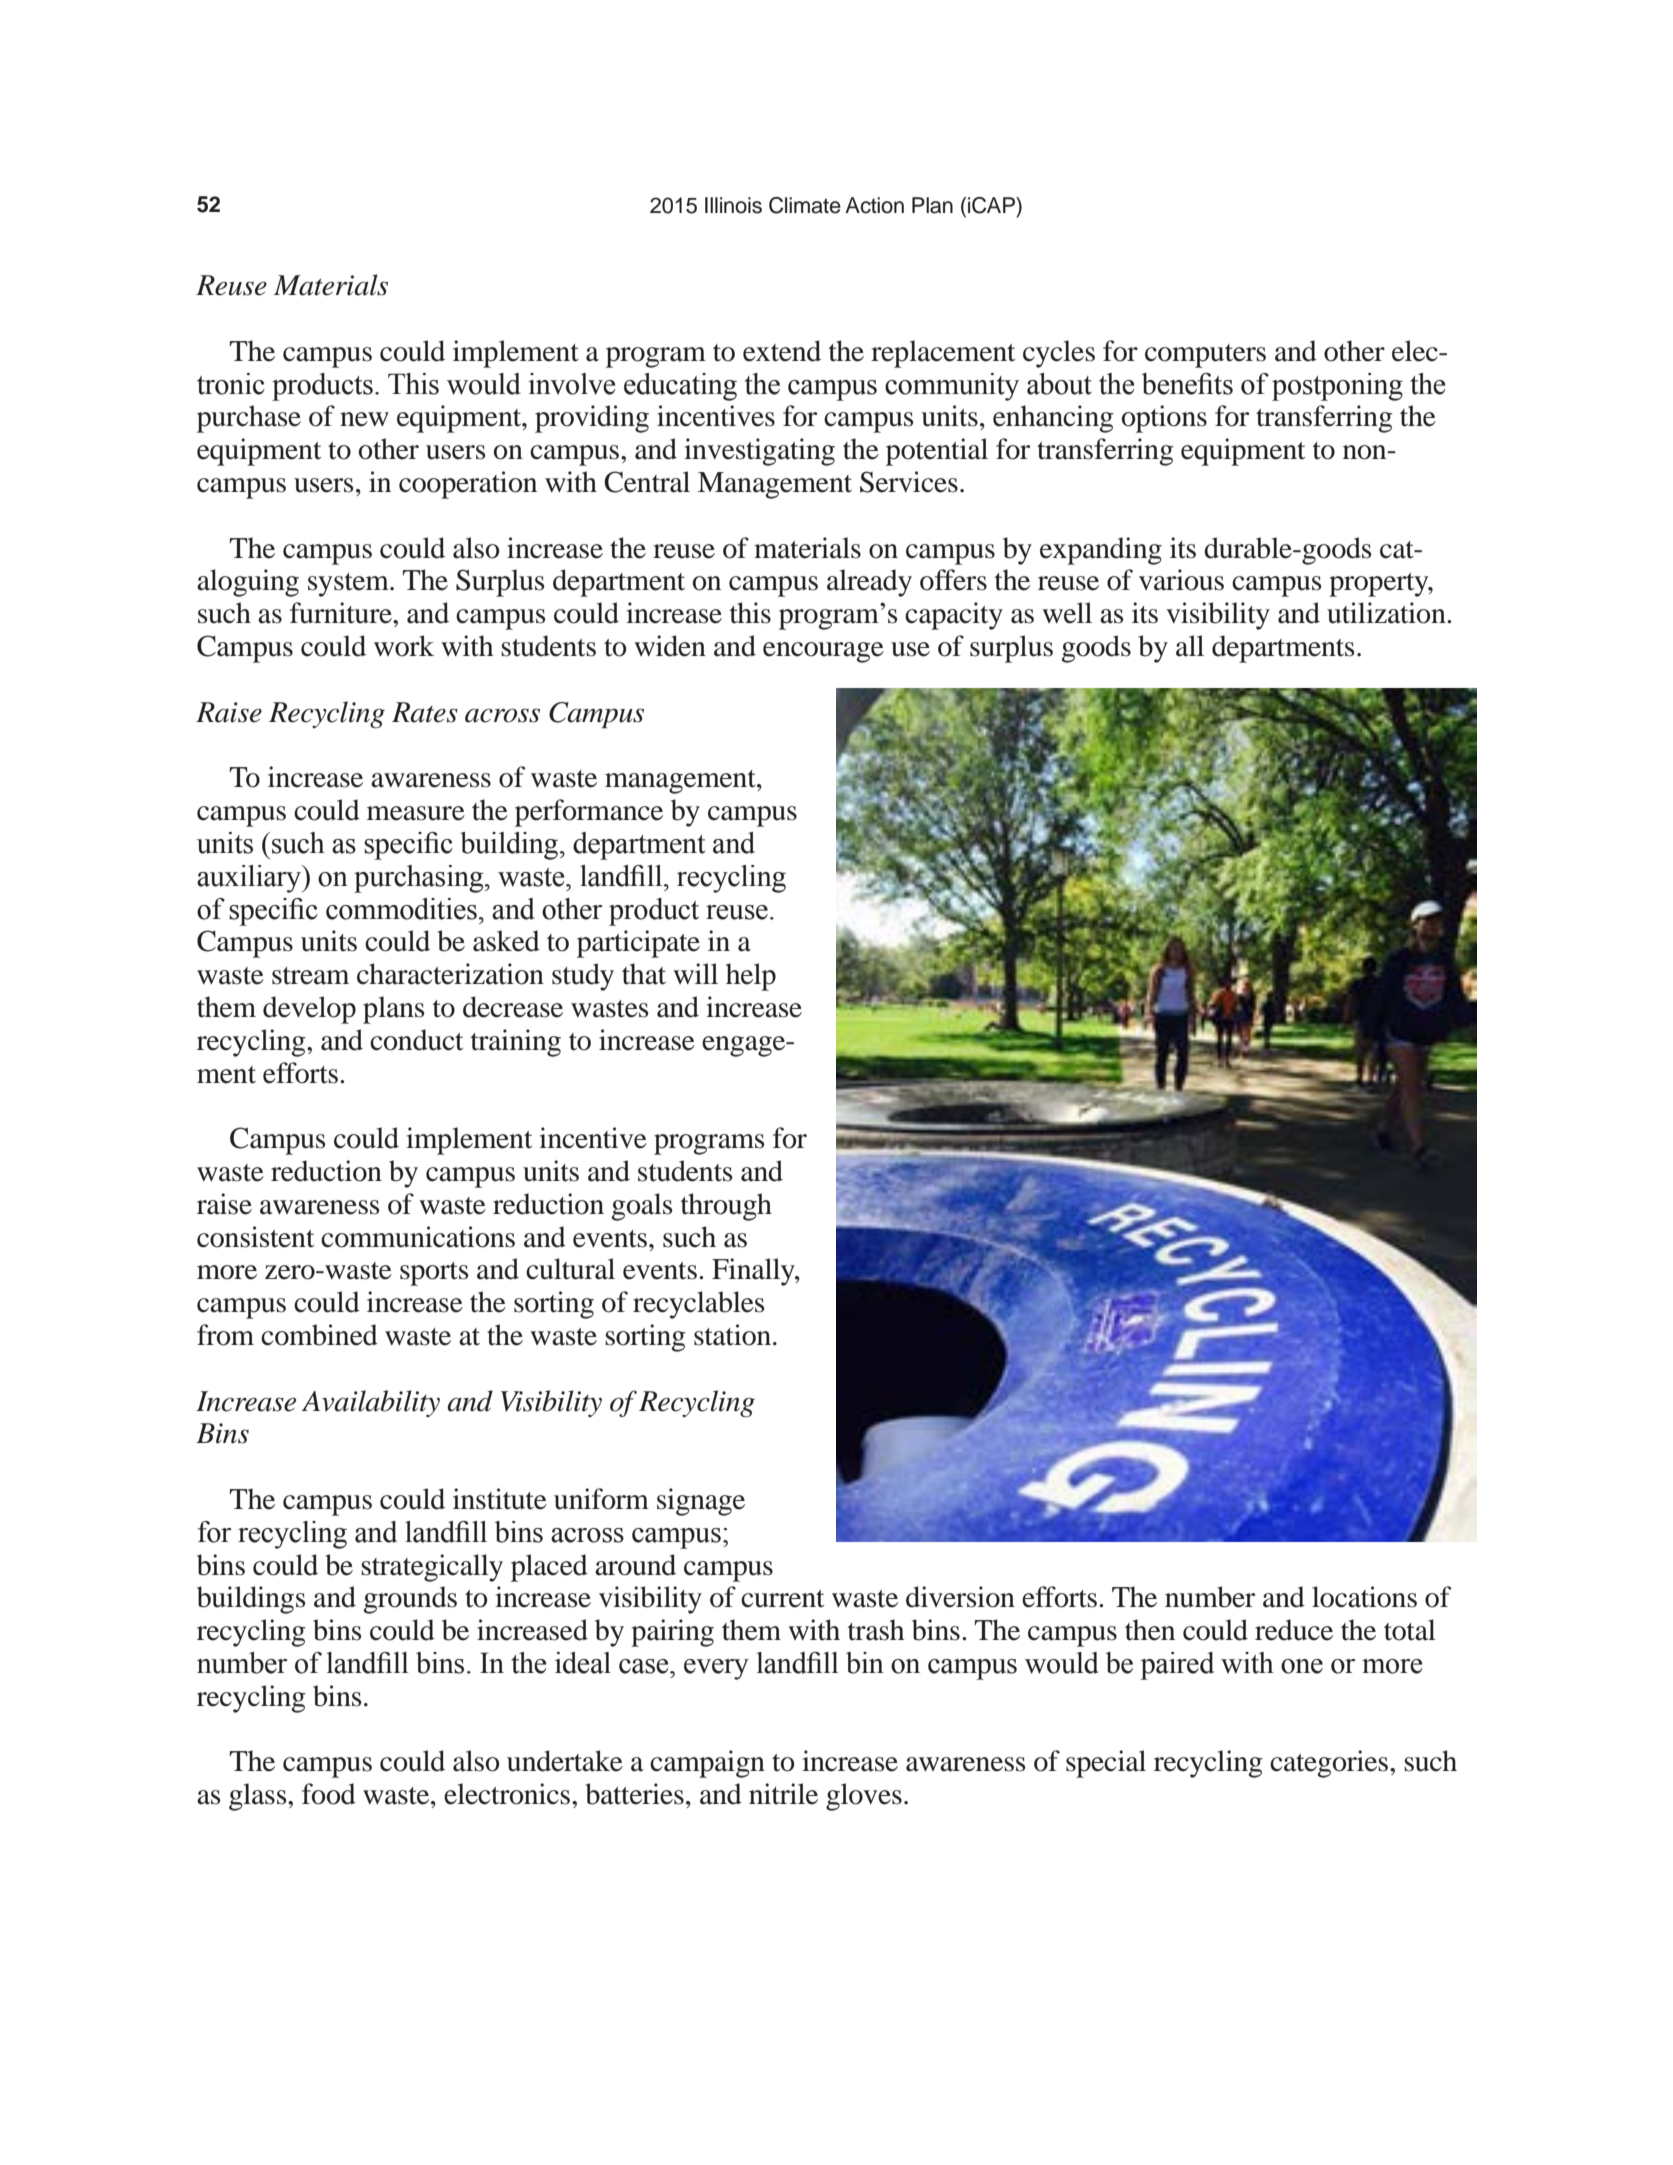  What do you see at coordinates (1387, 613) in the screenshot?
I see `utilization` at bounding box center [1387, 613].
